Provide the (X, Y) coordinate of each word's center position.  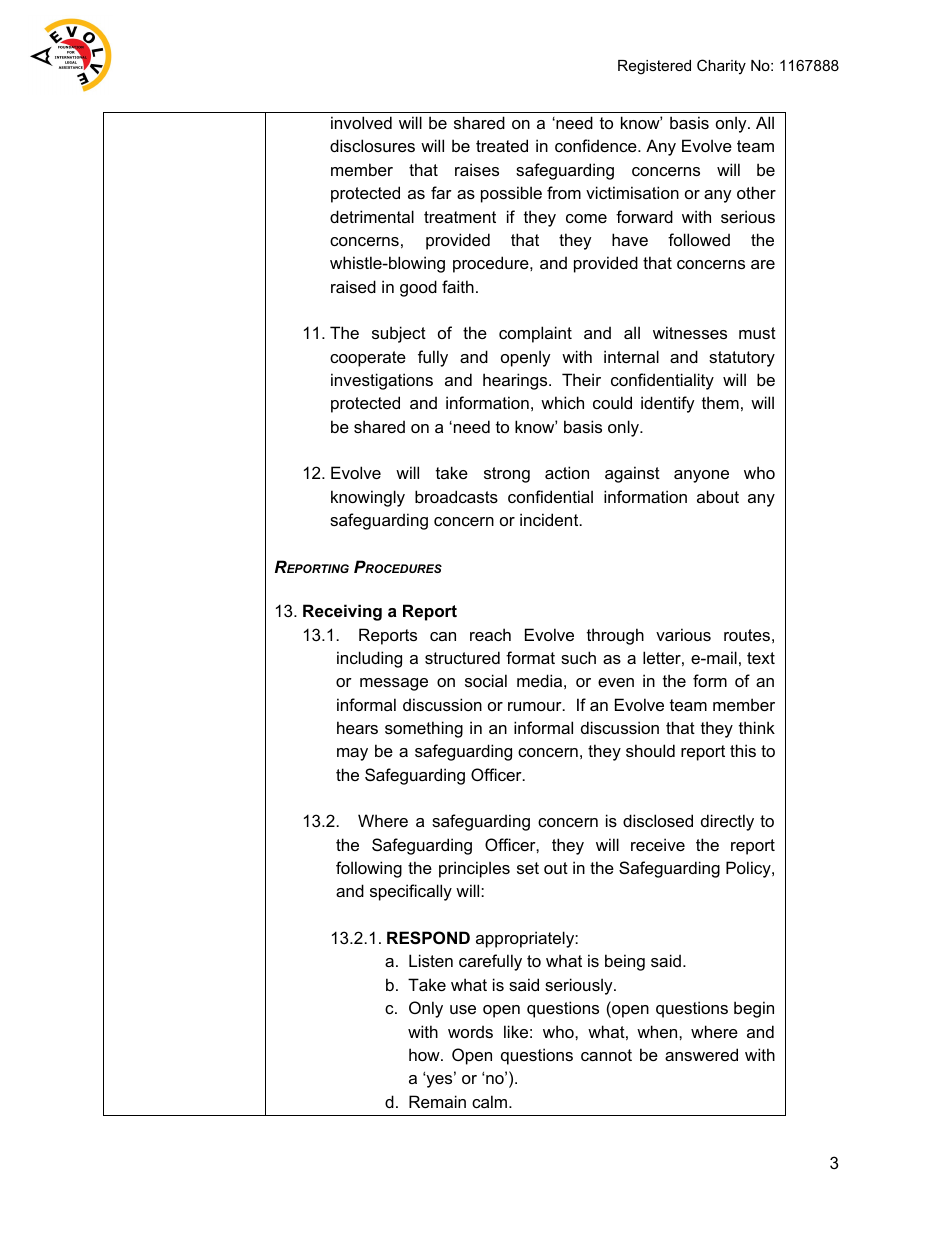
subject (399, 334)
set (528, 868)
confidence (597, 145)
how (425, 1054)
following (369, 869)
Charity (721, 67)
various (683, 634)
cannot (606, 1055)
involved (361, 122)
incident (550, 519)
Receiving (342, 612)
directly (727, 822)
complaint (535, 334)
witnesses (690, 332)
